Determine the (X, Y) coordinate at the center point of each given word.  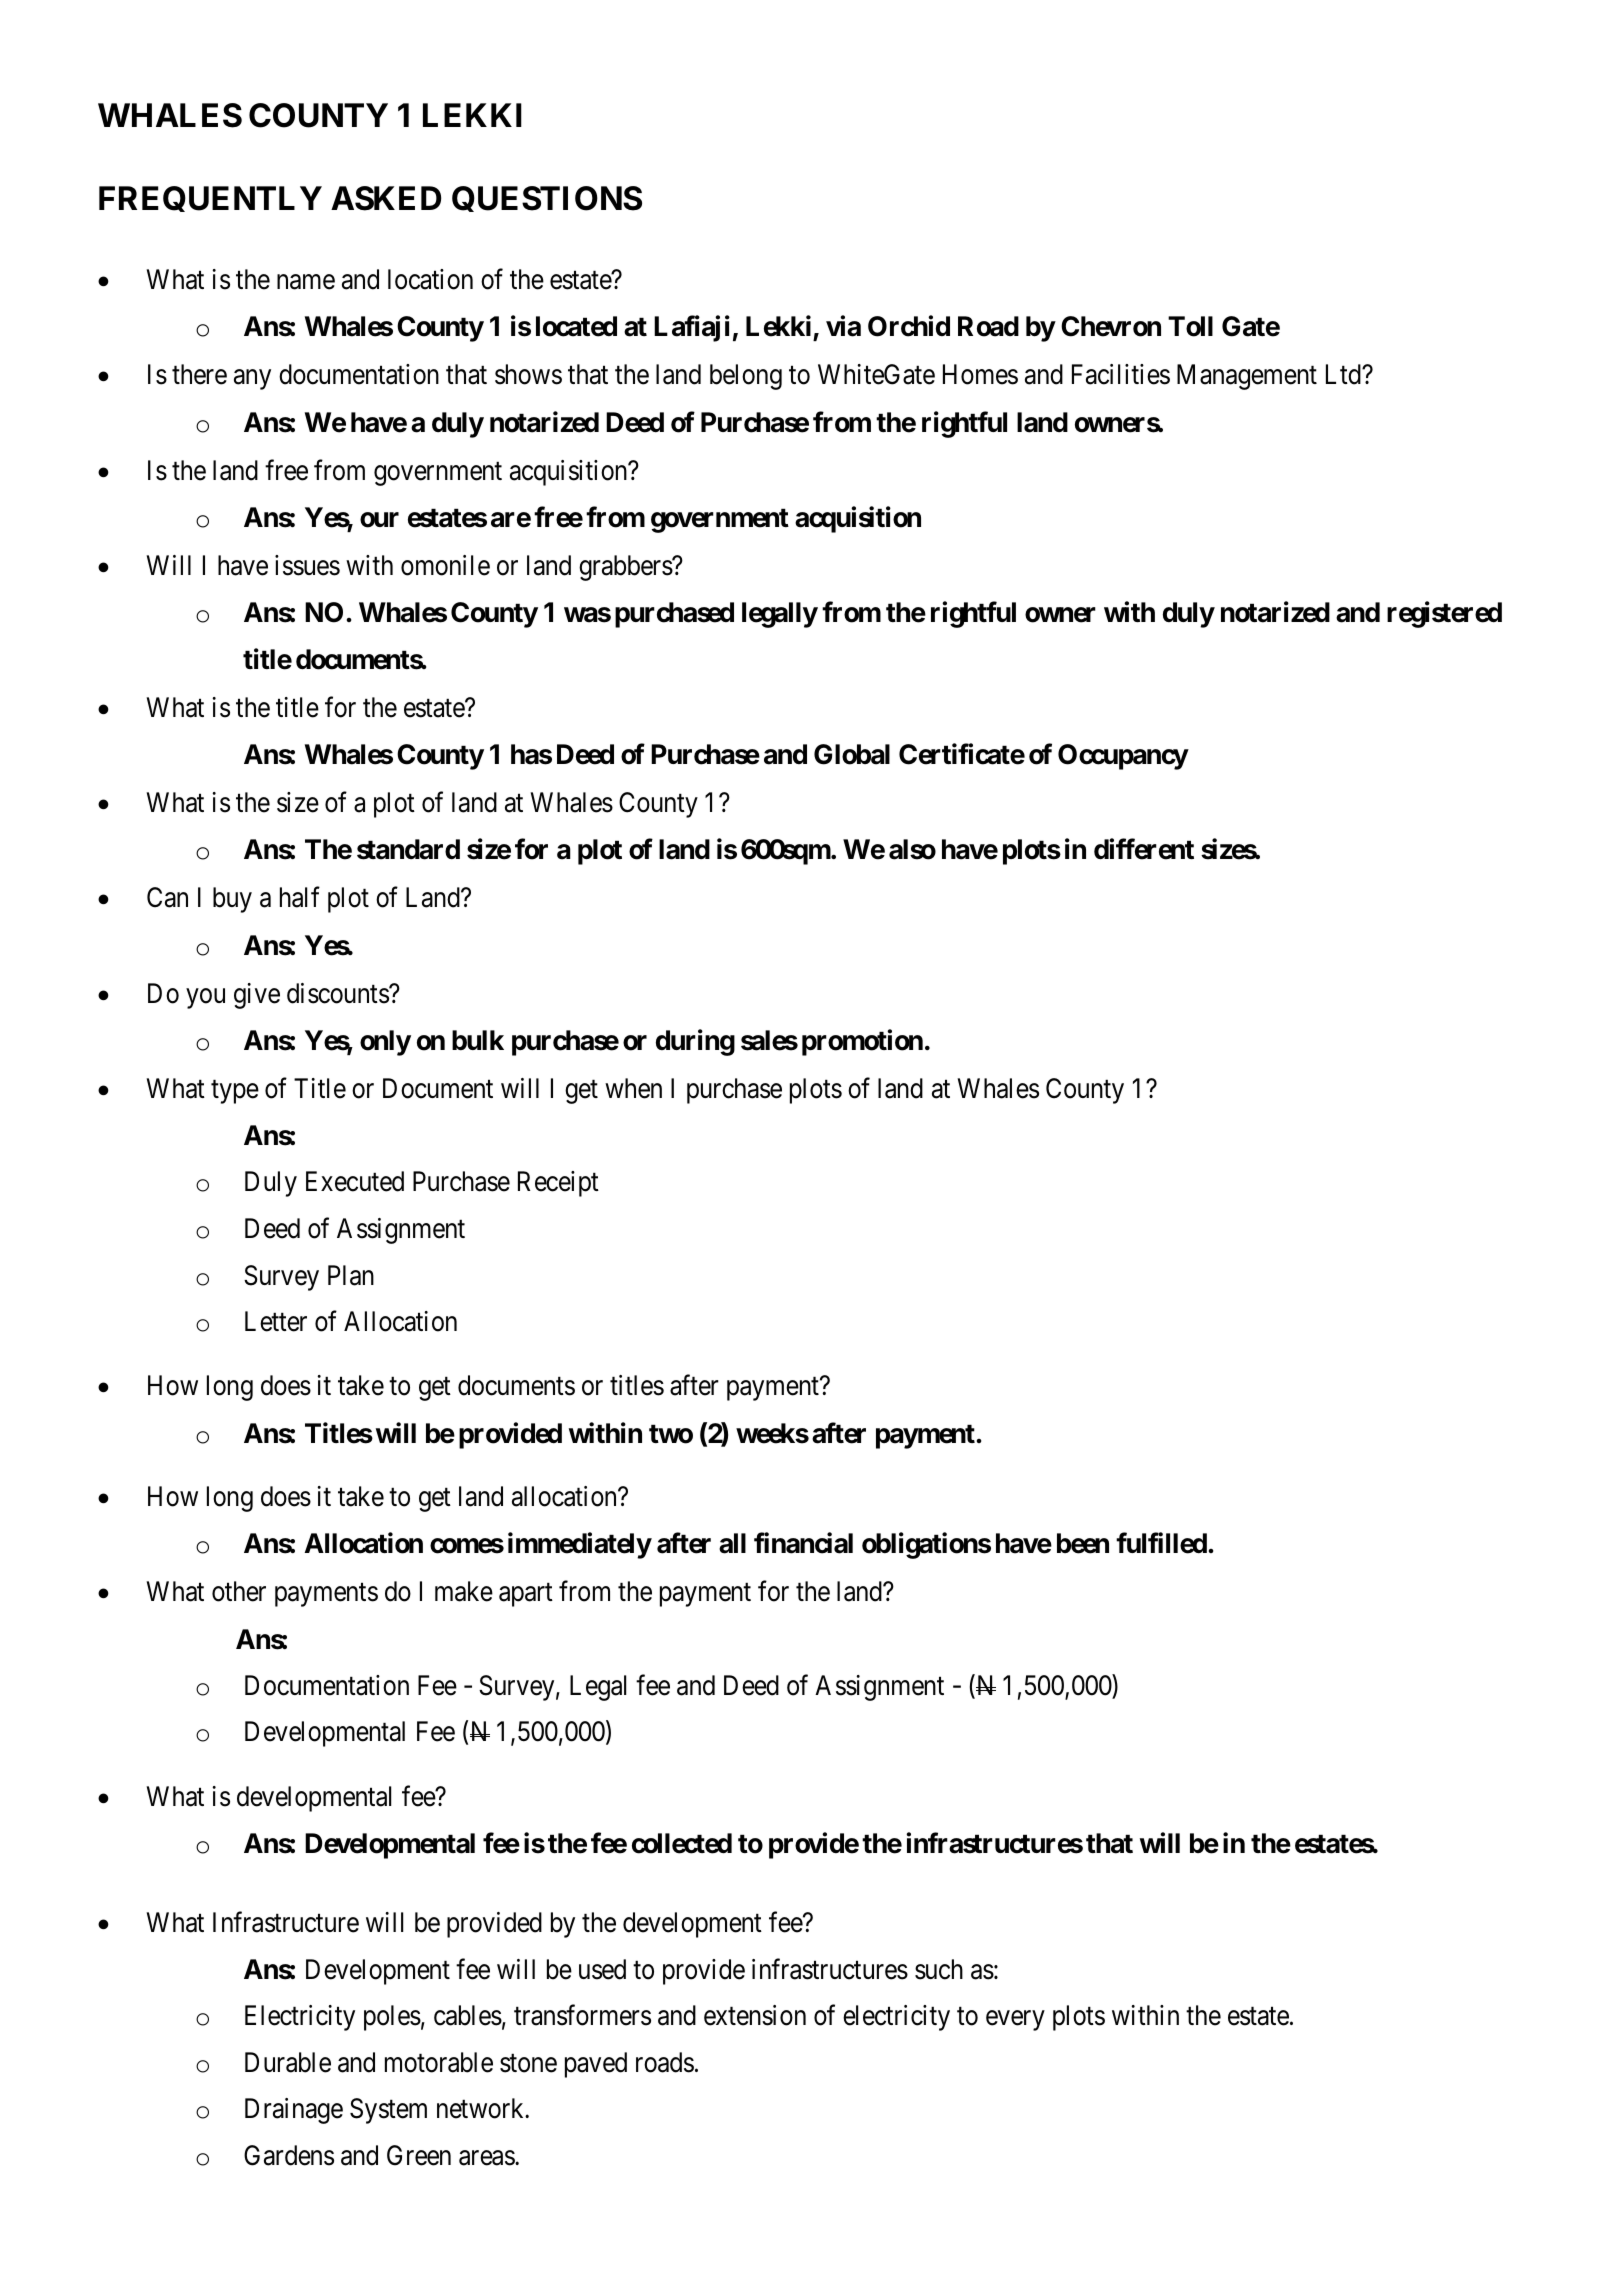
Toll (1190, 326)
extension (755, 2015)
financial (803, 1543)
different (1144, 849)
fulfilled (1161, 1543)
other (239, 1591)
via (843, 326)
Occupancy (1123, 757)
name (306, 282)
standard (408, 849)
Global (852, 754)
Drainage (294, 2111)
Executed (355, 1181)
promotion (862, 1042)
